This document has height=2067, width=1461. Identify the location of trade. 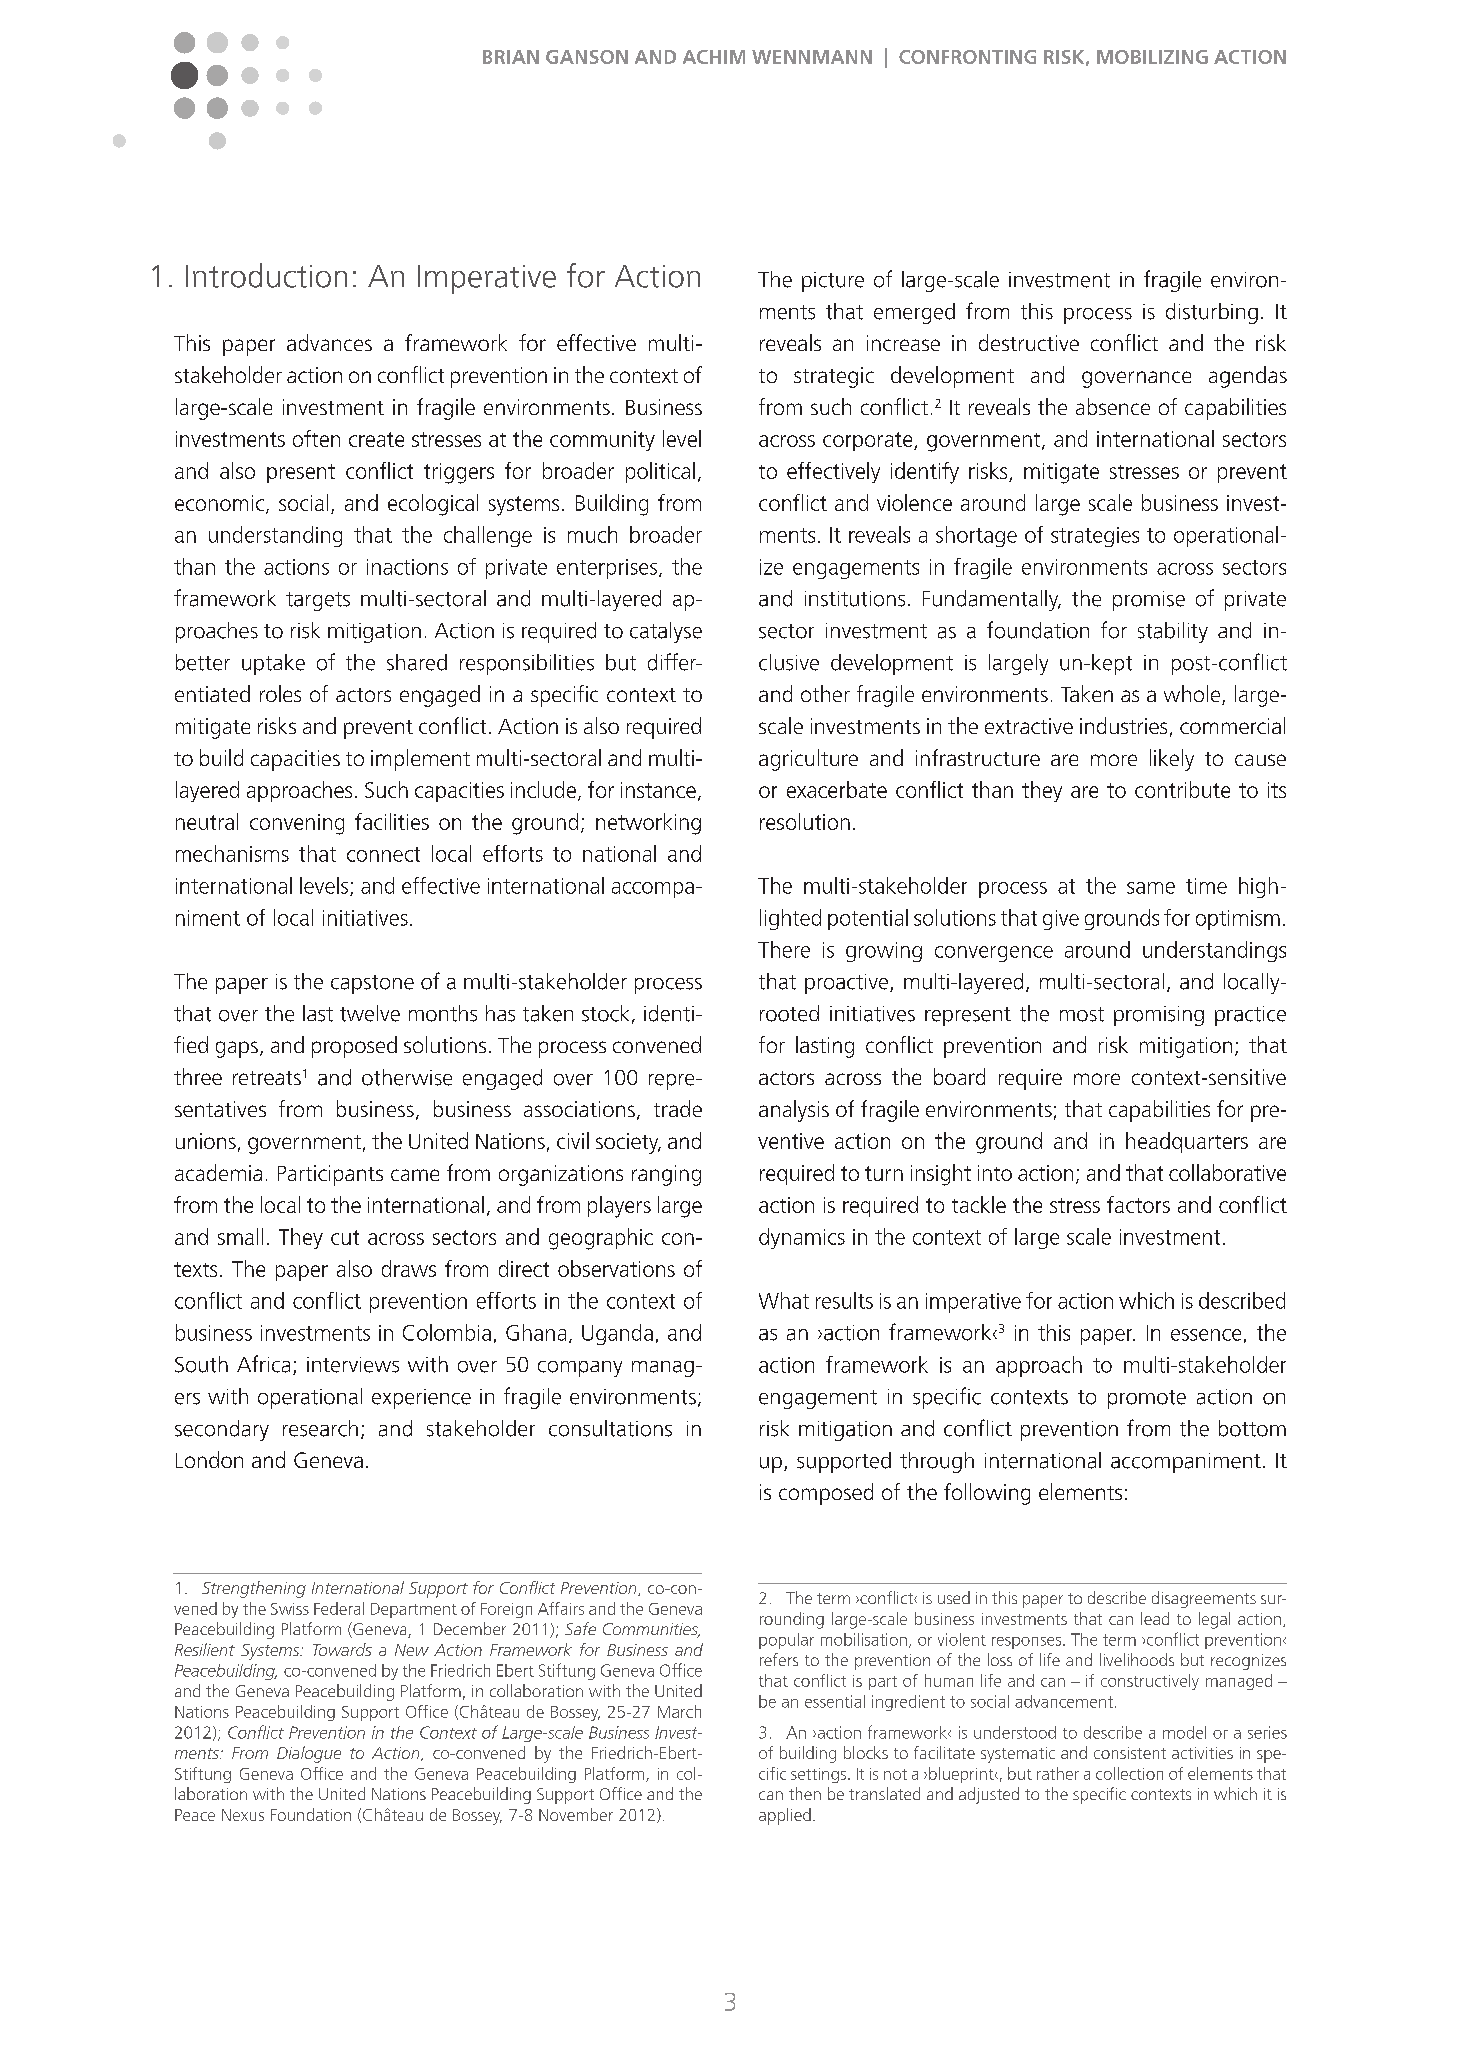
(678, 1108).
